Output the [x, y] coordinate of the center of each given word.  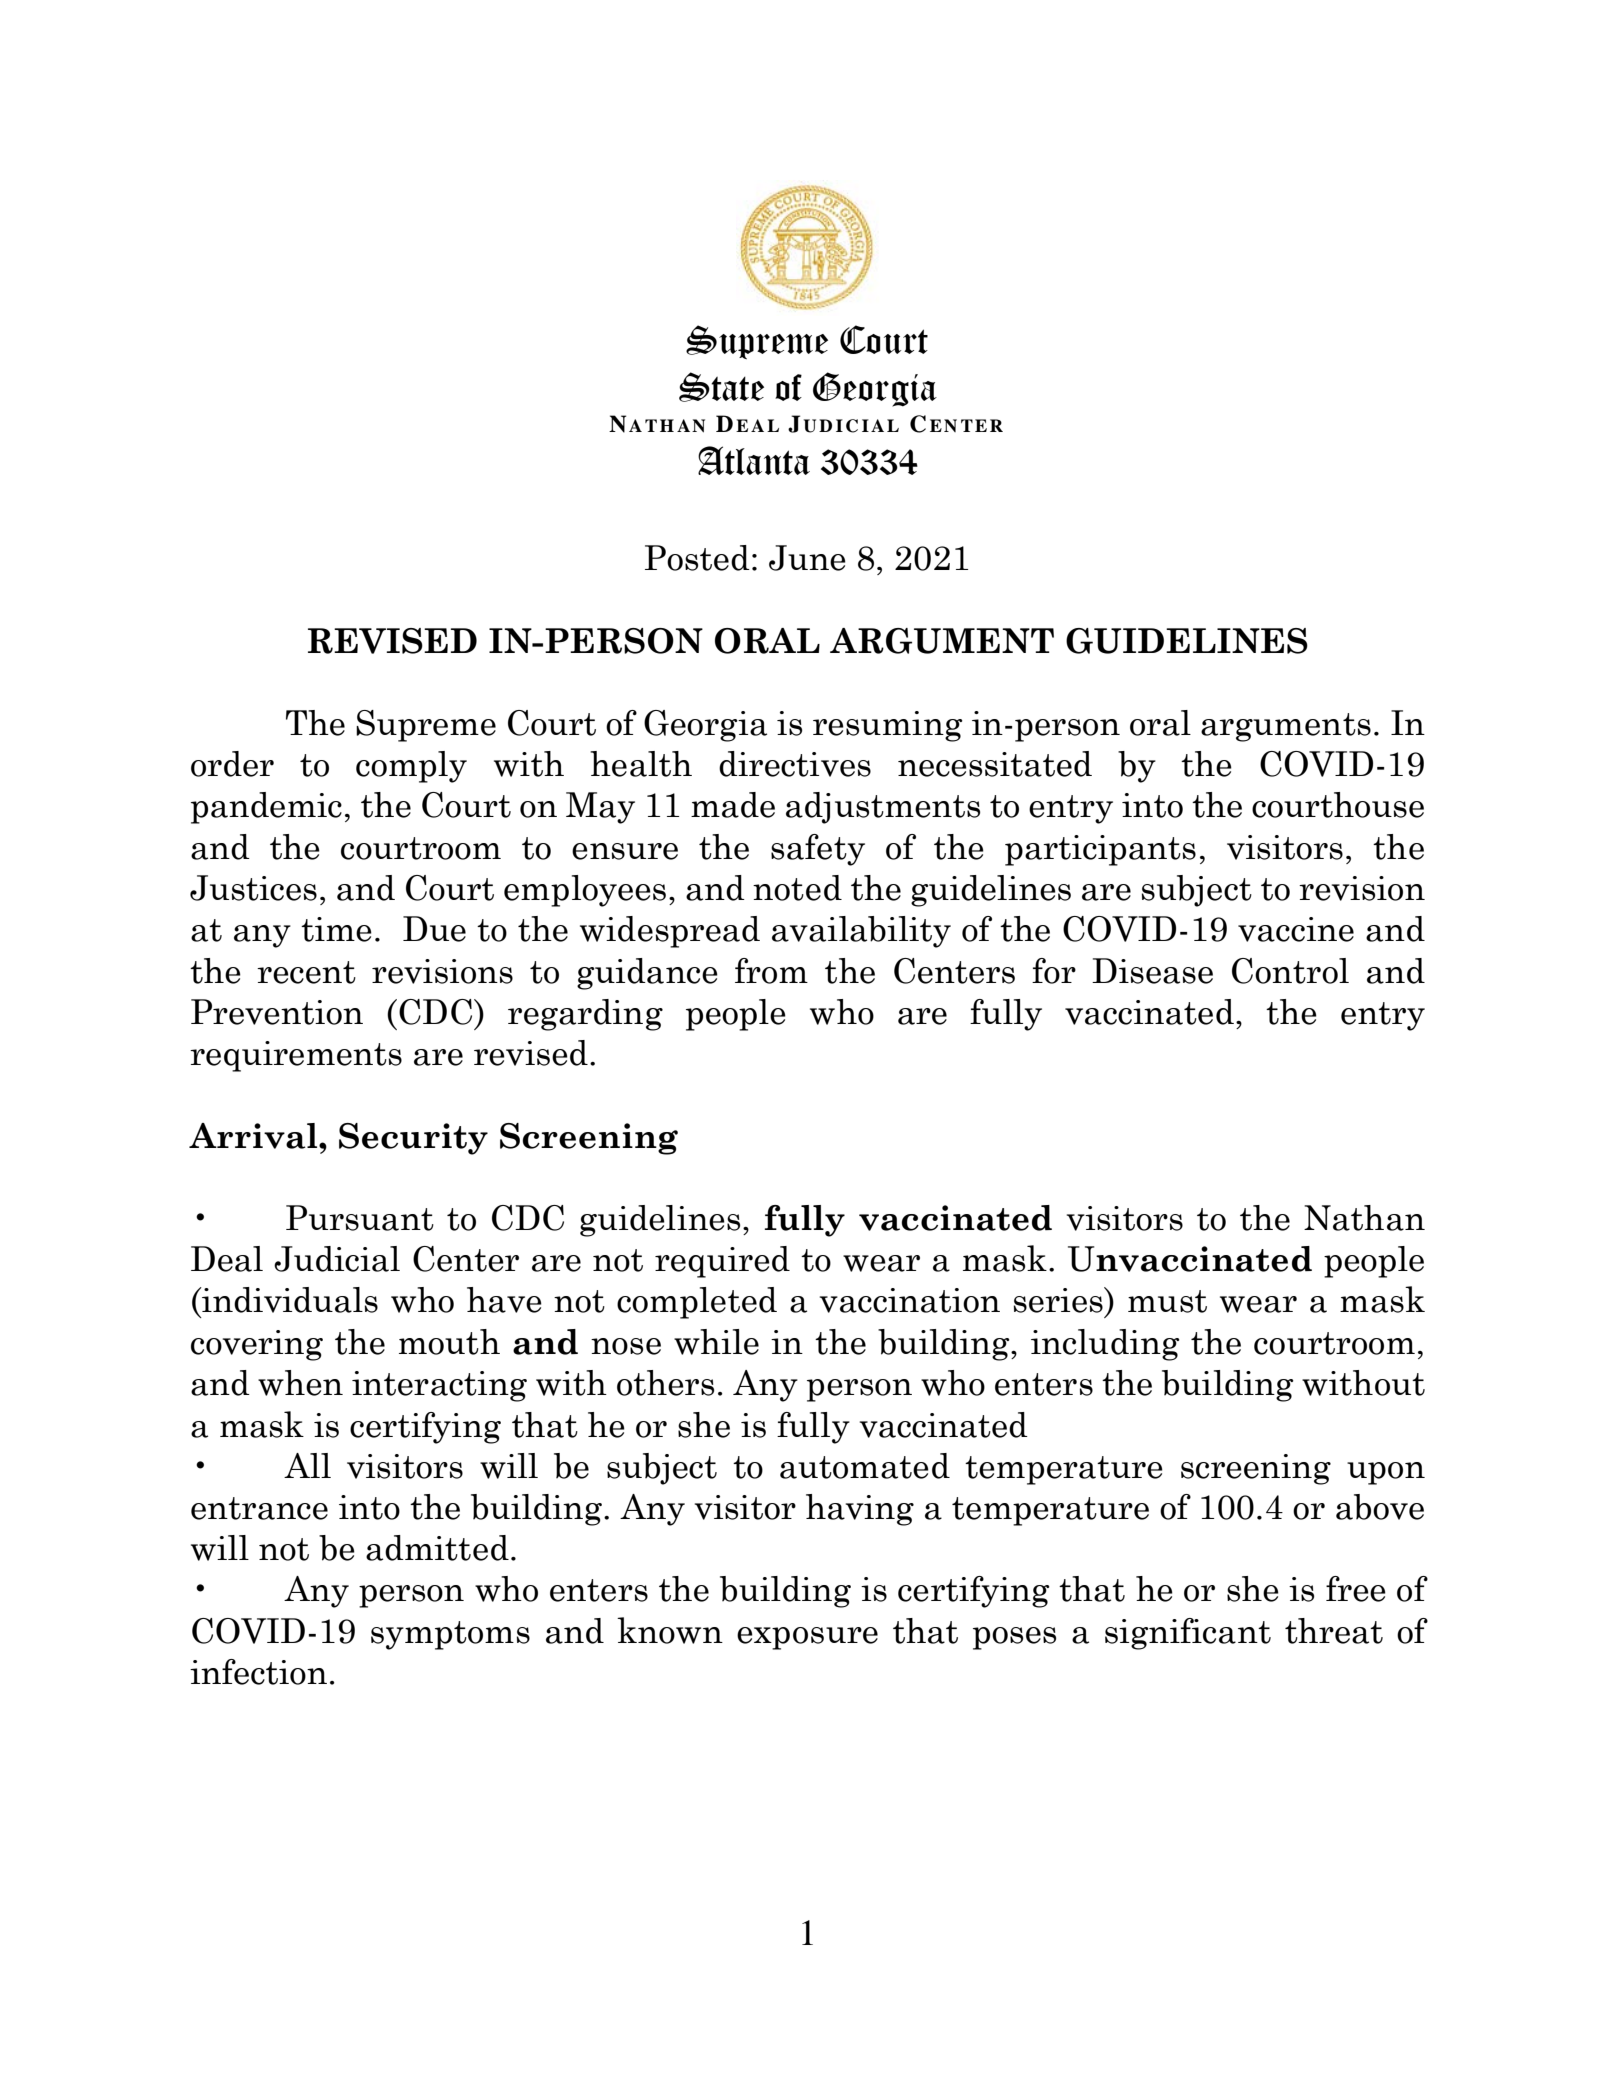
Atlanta [754, 460]
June [807, 558]
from [771, 971]
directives [795, 764]
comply [411, 767]
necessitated [995, 764]
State [721, 387]
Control [1290, 971]
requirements [296, 1056]
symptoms [450, 1635]
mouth [449, 1342]
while [716, 1342]
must [1167, 1301]
